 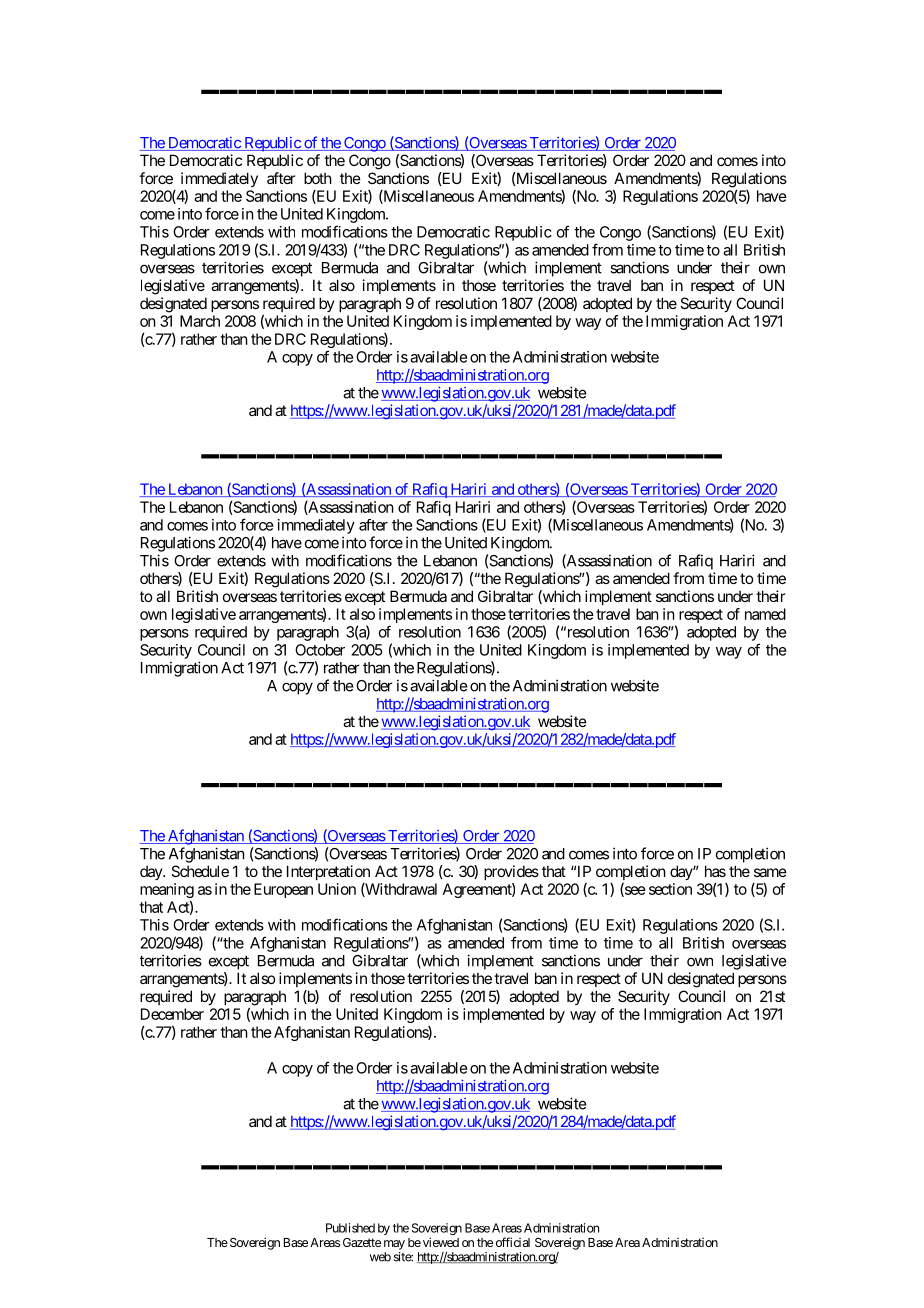 I want to click on provides, so click(x=511, y=872).
